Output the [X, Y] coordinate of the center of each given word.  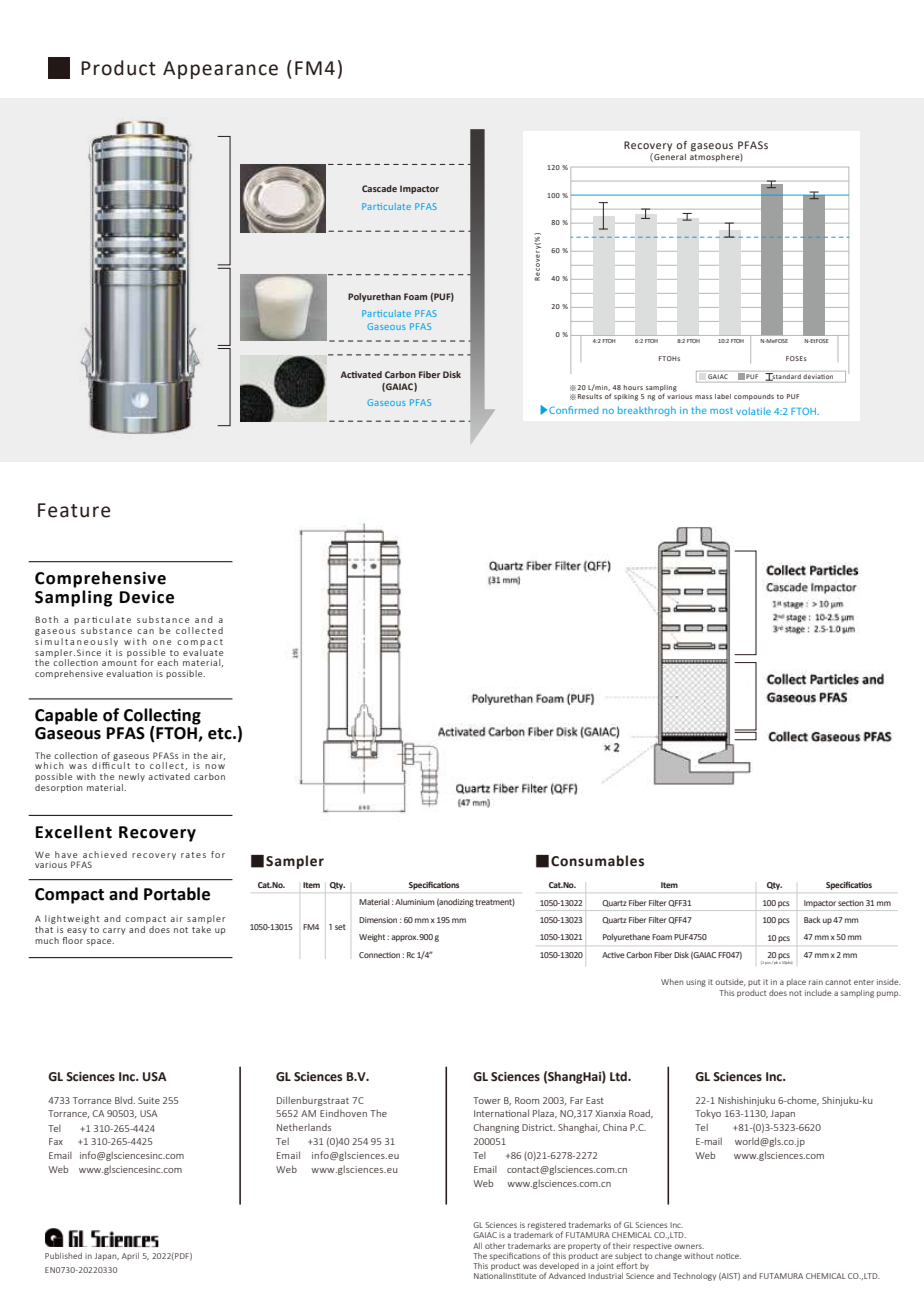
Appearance [220, 70]
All [477, 1246]
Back [812, 920]
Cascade [379, 188]
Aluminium [415, 902]
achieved [105, 854]
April [130, 1256]
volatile [753, 411]
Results [590, 396]
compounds [754, 397]
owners [689, 1246]
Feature [74, 510]
